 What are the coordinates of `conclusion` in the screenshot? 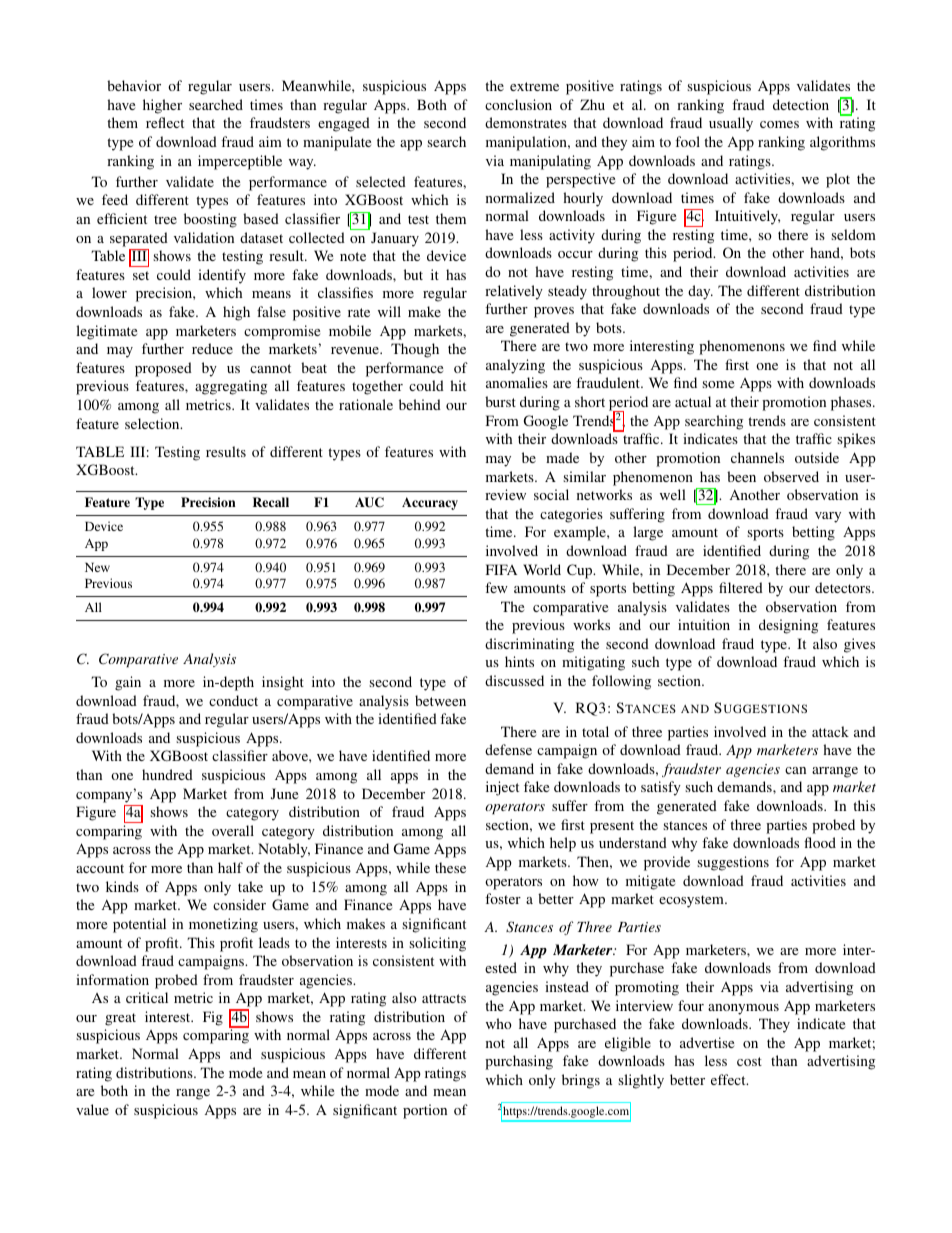 It's located at (518, 104).
